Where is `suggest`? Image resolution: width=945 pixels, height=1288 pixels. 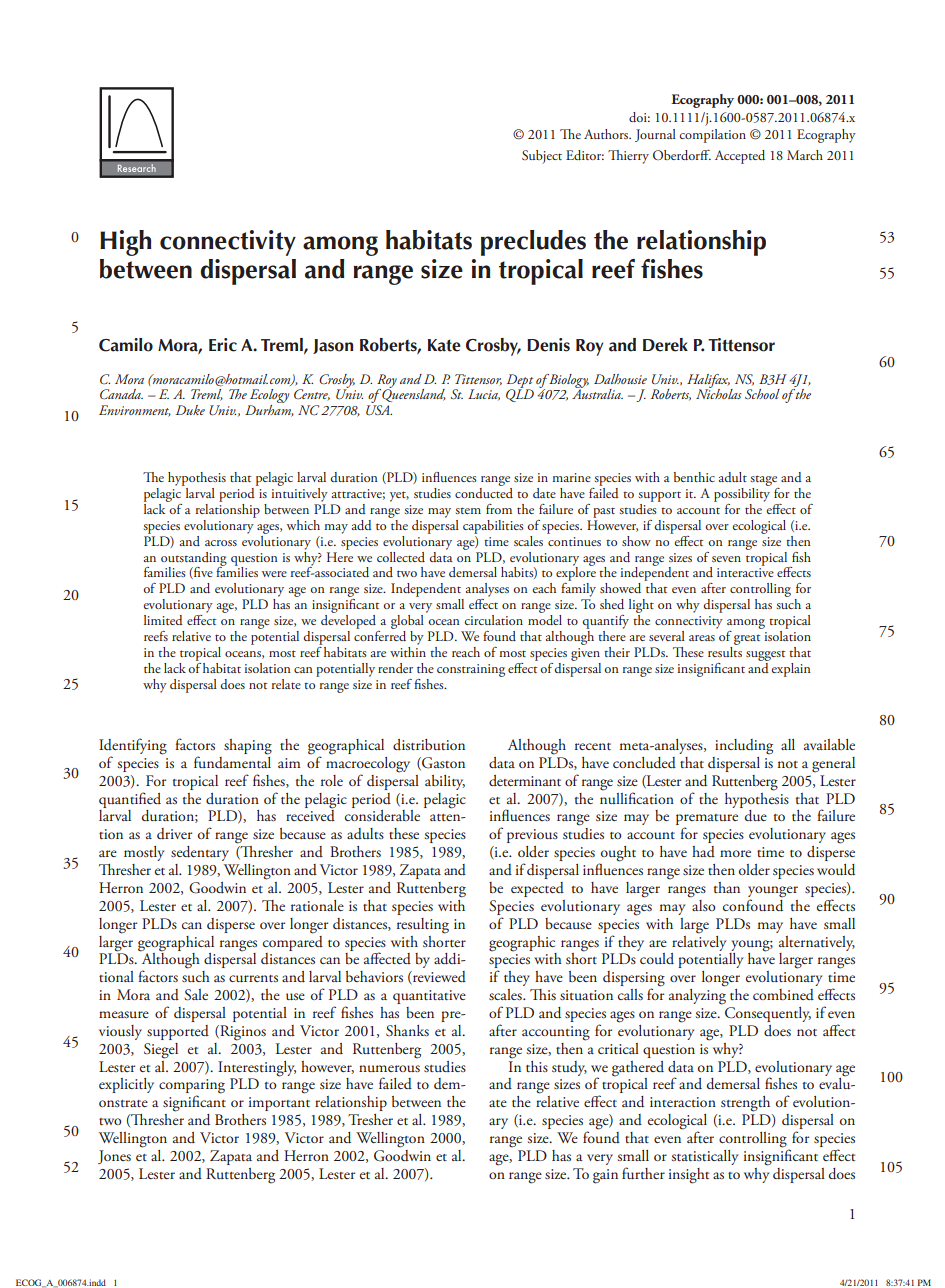
suggest is located at coordinates (765, 656).
